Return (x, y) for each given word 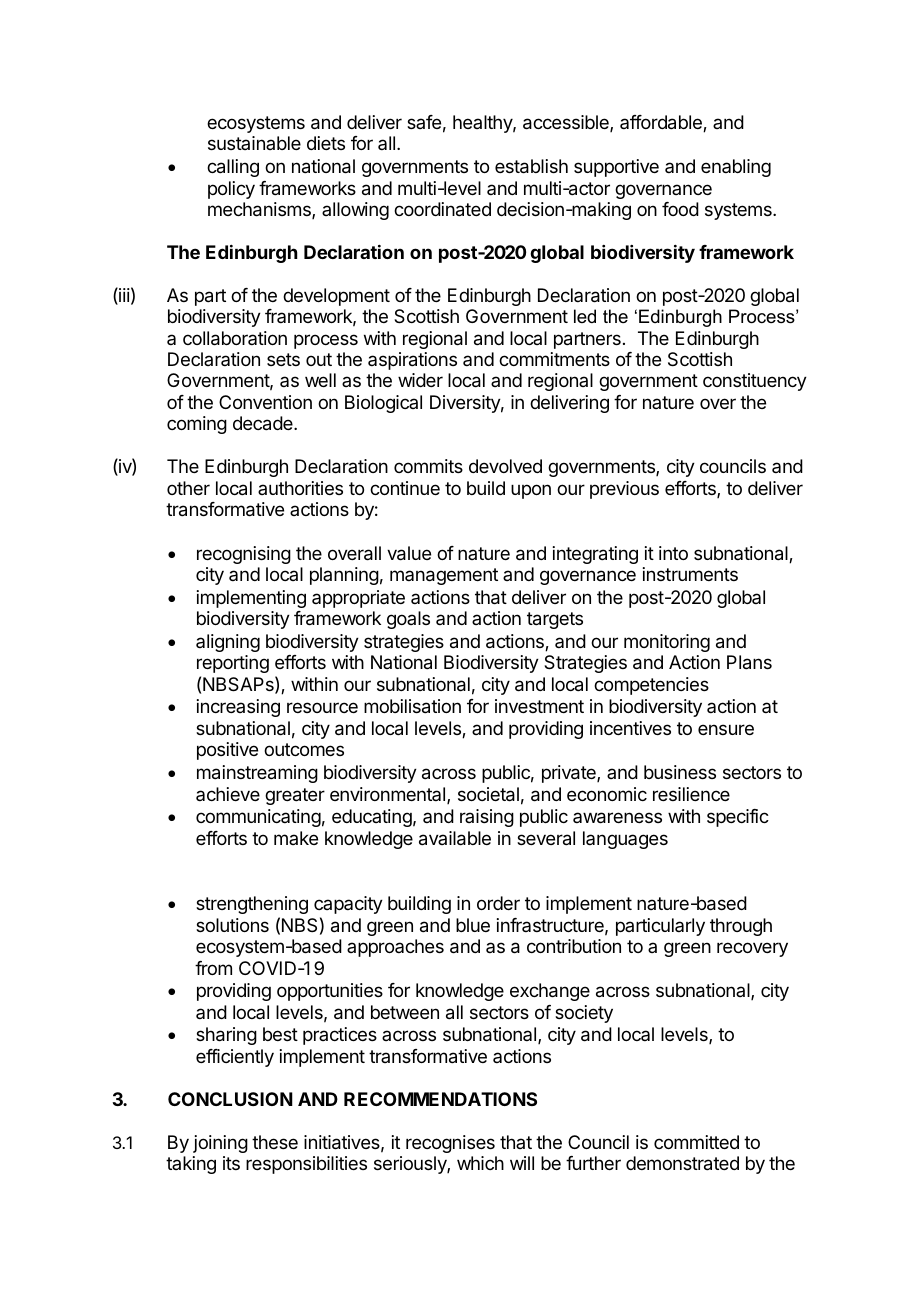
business (680, 772)
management (444, 576)
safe (424, 122)
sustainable (254, 143)
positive (227, 751)
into (673, 553)
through (741, 927)
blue (473, 925)
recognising (244, 555)
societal (488, 794)
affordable (662, 123)
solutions (232, 925)
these (275, 1142)
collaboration (235, 338)
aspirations (412, 361)
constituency (755, 382)
